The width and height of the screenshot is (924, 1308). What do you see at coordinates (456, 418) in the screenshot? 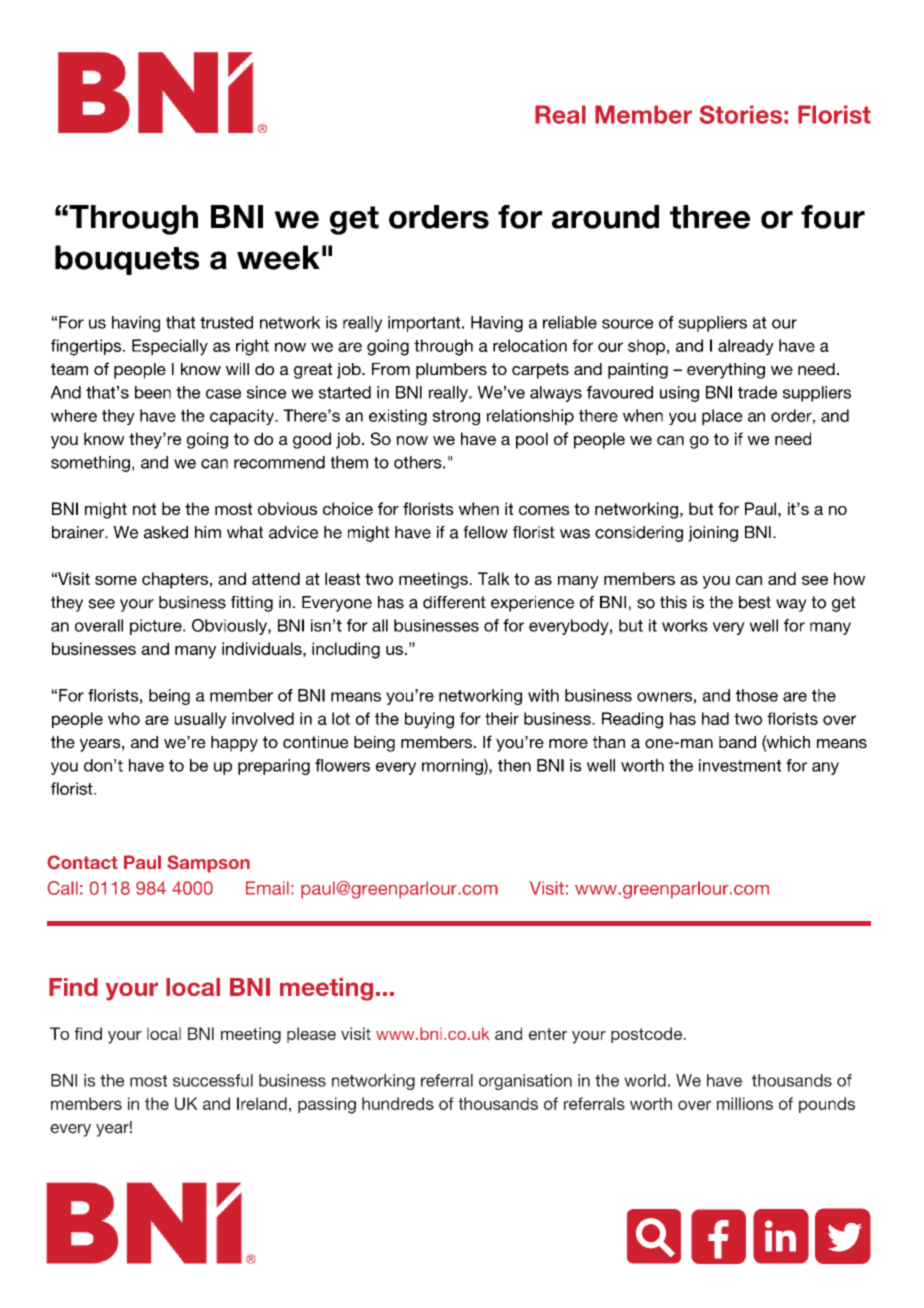
I see `strong` at bounding box center [456, 418].
